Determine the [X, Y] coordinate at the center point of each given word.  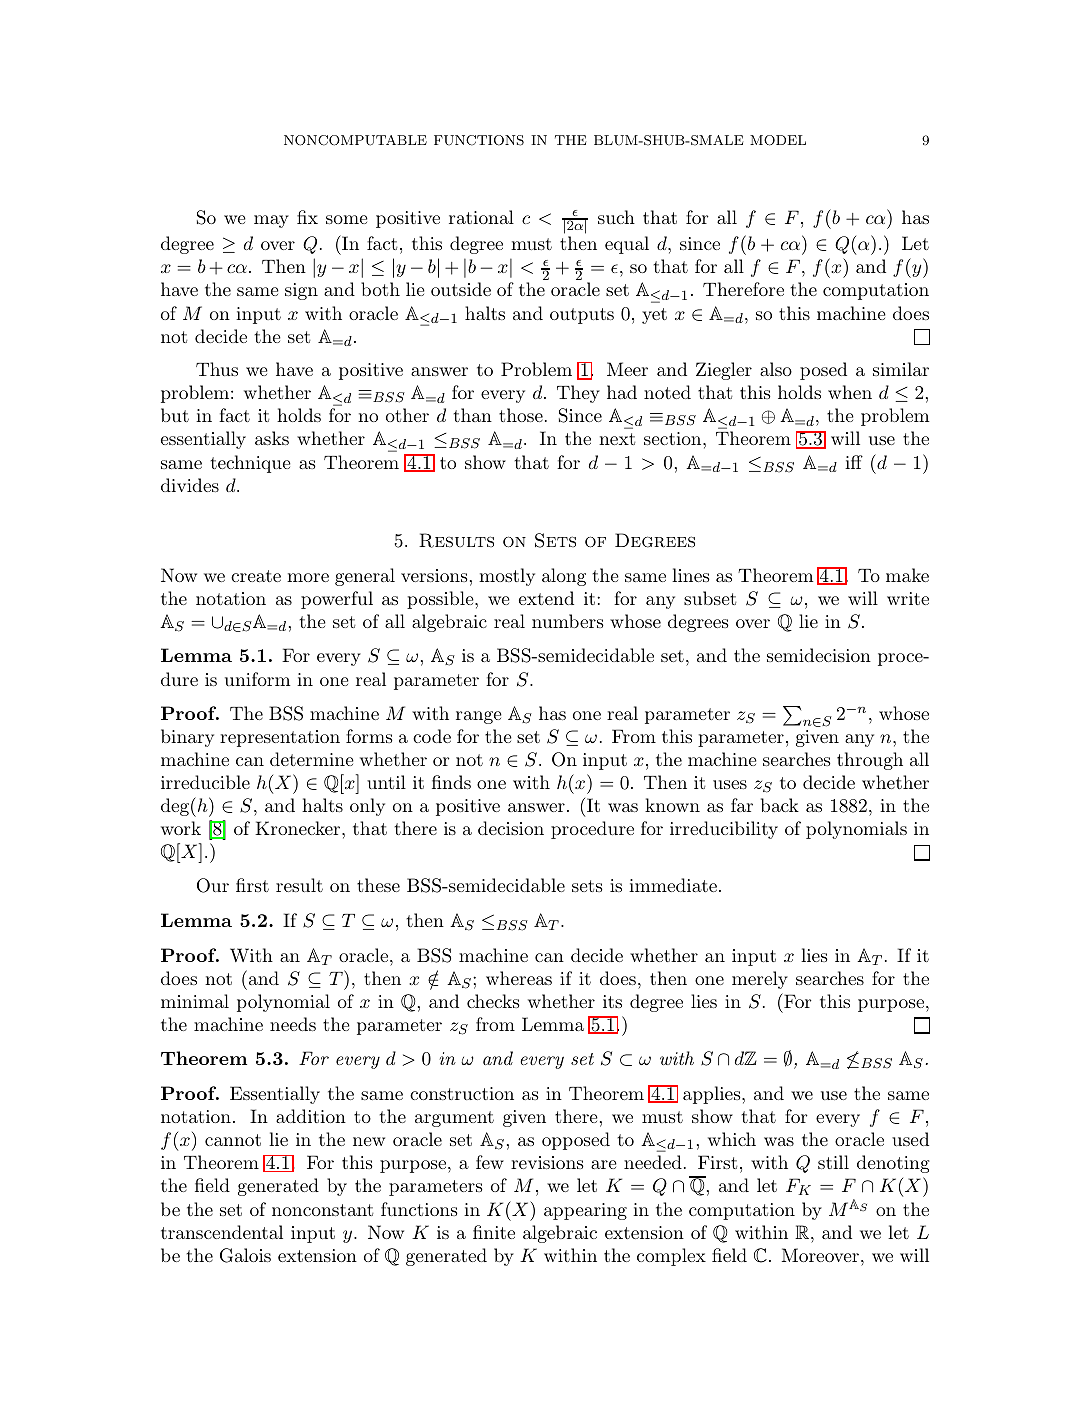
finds [451, 782]
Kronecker [299, 828]
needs [293, 1024]
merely [760, 980]
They [578, 394]
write [908, 598]
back [780, 805]
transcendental [222, 1232]
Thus [217, 369]
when [850, 392]
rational [481, 217]
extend [546, 598]
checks [493, 1001]
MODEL [778, 140]
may [271, 221]
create [256, 576]
